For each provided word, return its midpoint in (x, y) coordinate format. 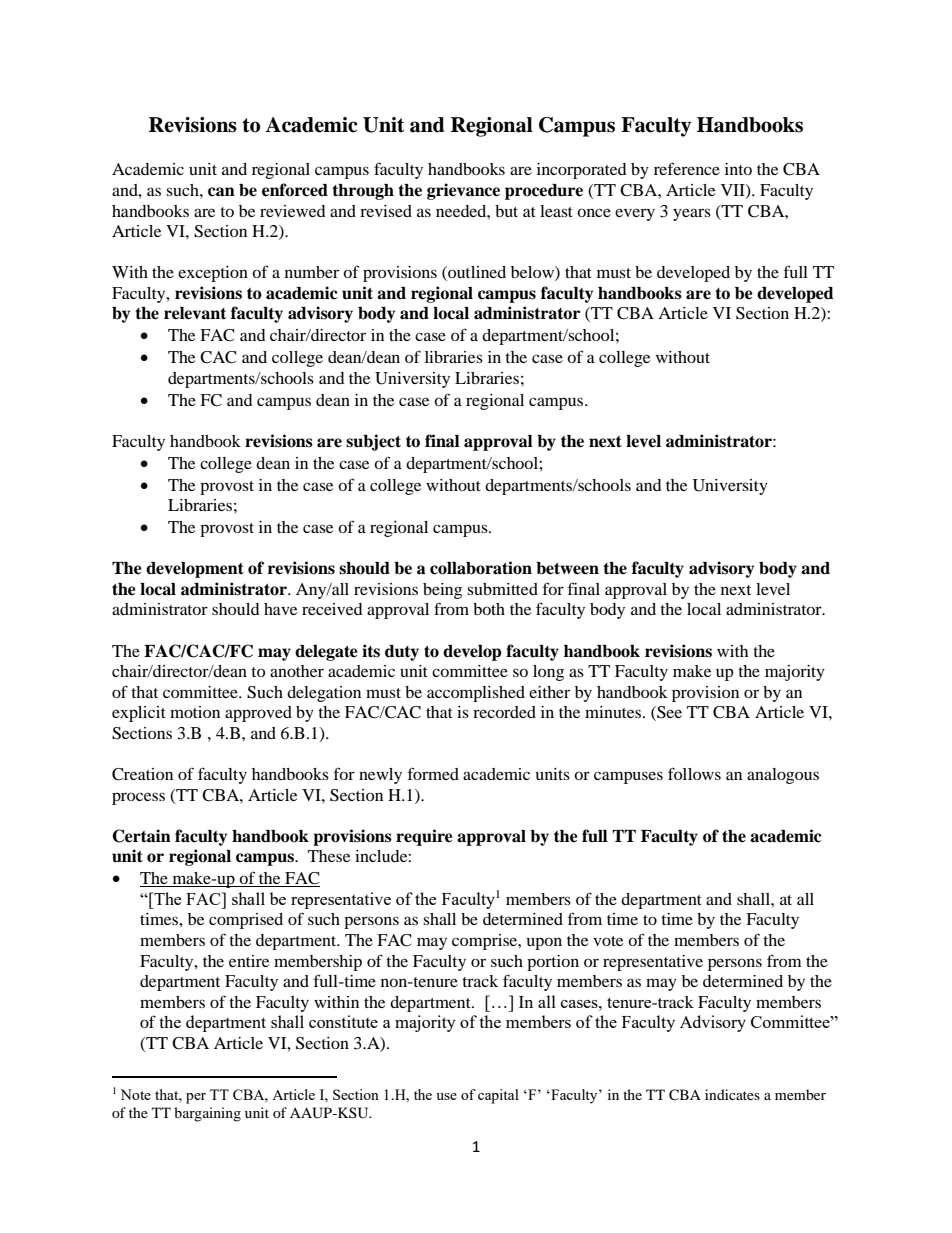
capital (498, 1096)
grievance (463, 191)
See (668, 713)
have (280, 609)
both (489, 609)
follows (694, 773)
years (692, 214)
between (567, 568)
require (424, 837)
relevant (195, 313)
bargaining (207, 1114)
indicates (732, 1094)
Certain (141, 836)
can (221, 192)
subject (373, 442)
